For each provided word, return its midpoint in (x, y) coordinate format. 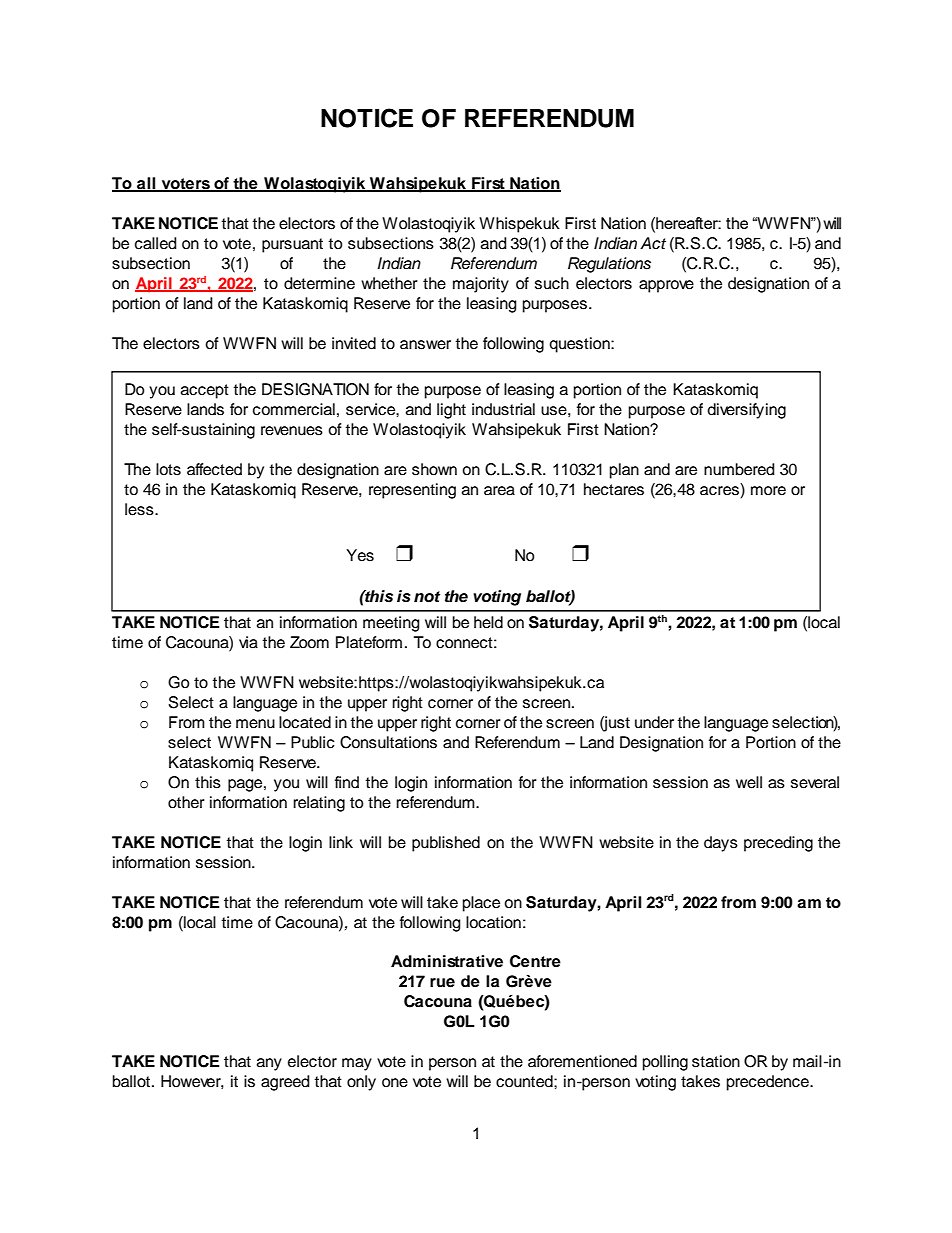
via (248, 642)
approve (666, 286)
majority (481, 285)
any (269, 1064)
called (156, 243)
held (488, 622)
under (654, 722)
